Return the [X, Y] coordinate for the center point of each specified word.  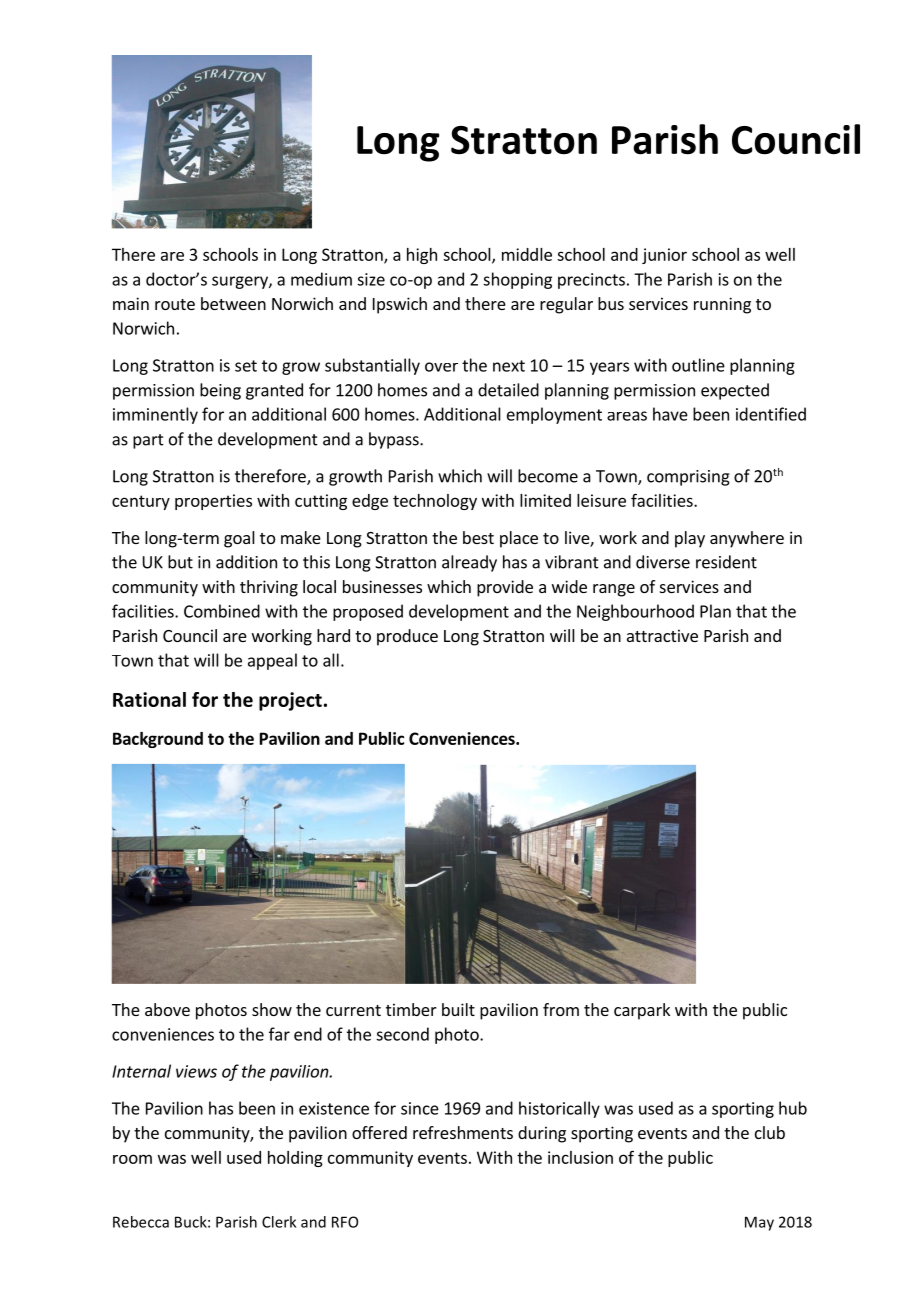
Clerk [279, 1222]
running [722, 305]
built [458, 1009]
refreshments [463, 1132]
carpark [642, 1011]
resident [726, 562]
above [167, 1009]
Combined [222, 611]
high [422, 256]
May [759, 1223]
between [233, 303]
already [469, 563]
